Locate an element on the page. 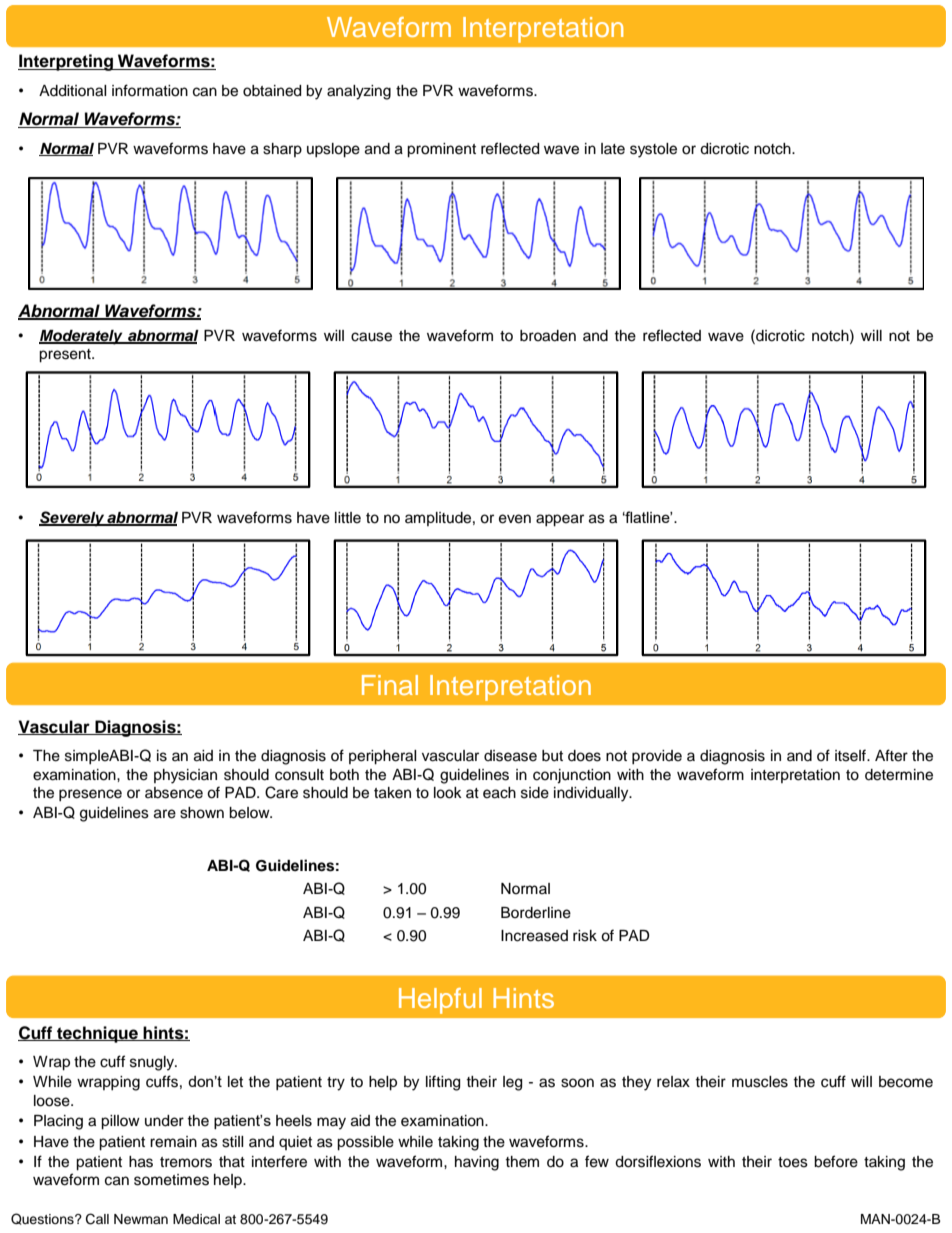 The width and height of the document is (952, 1233). Severely is located at coordinates (73, 519).
